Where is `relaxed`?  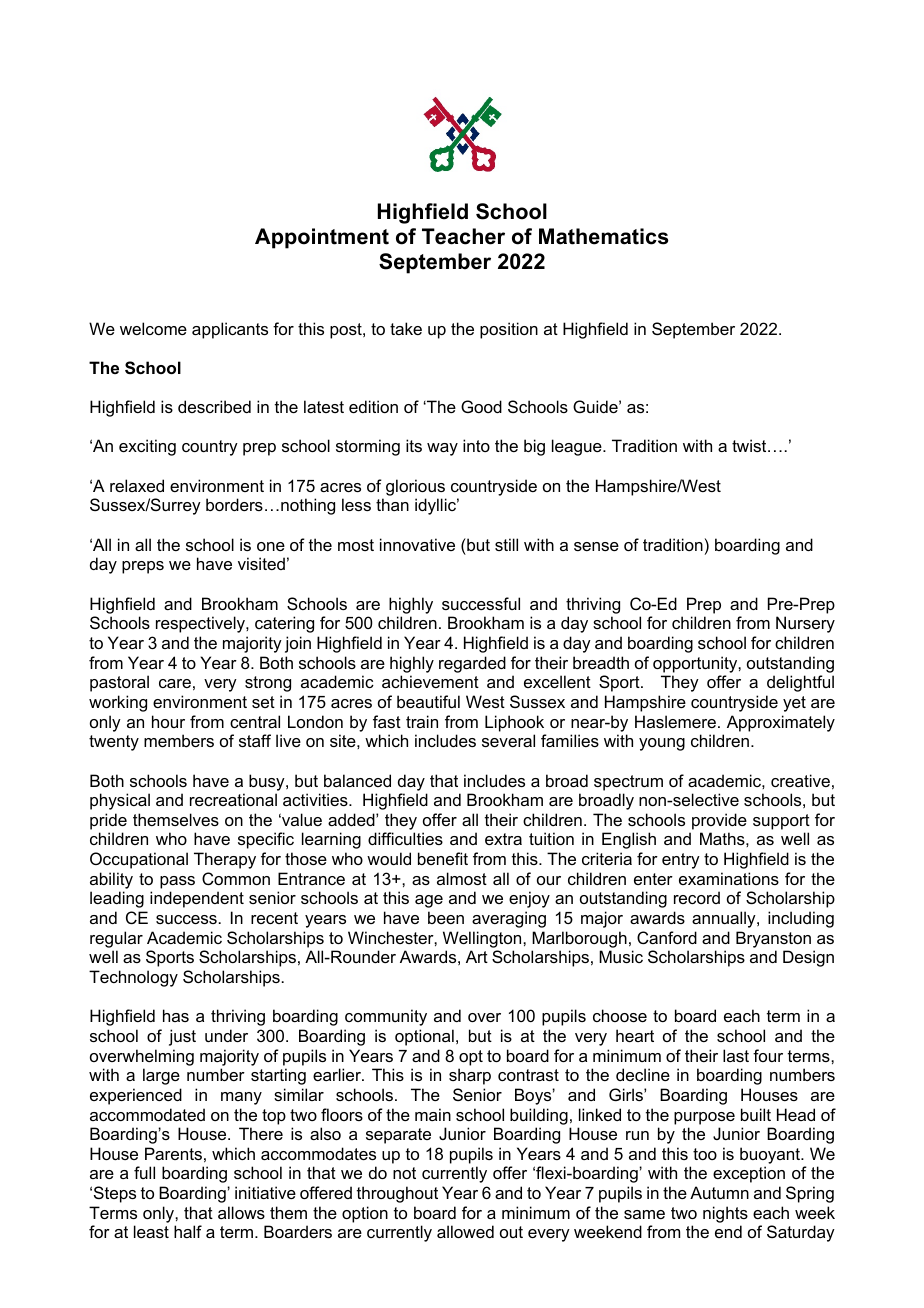 relaxed is located at coordinates (137, 485).
